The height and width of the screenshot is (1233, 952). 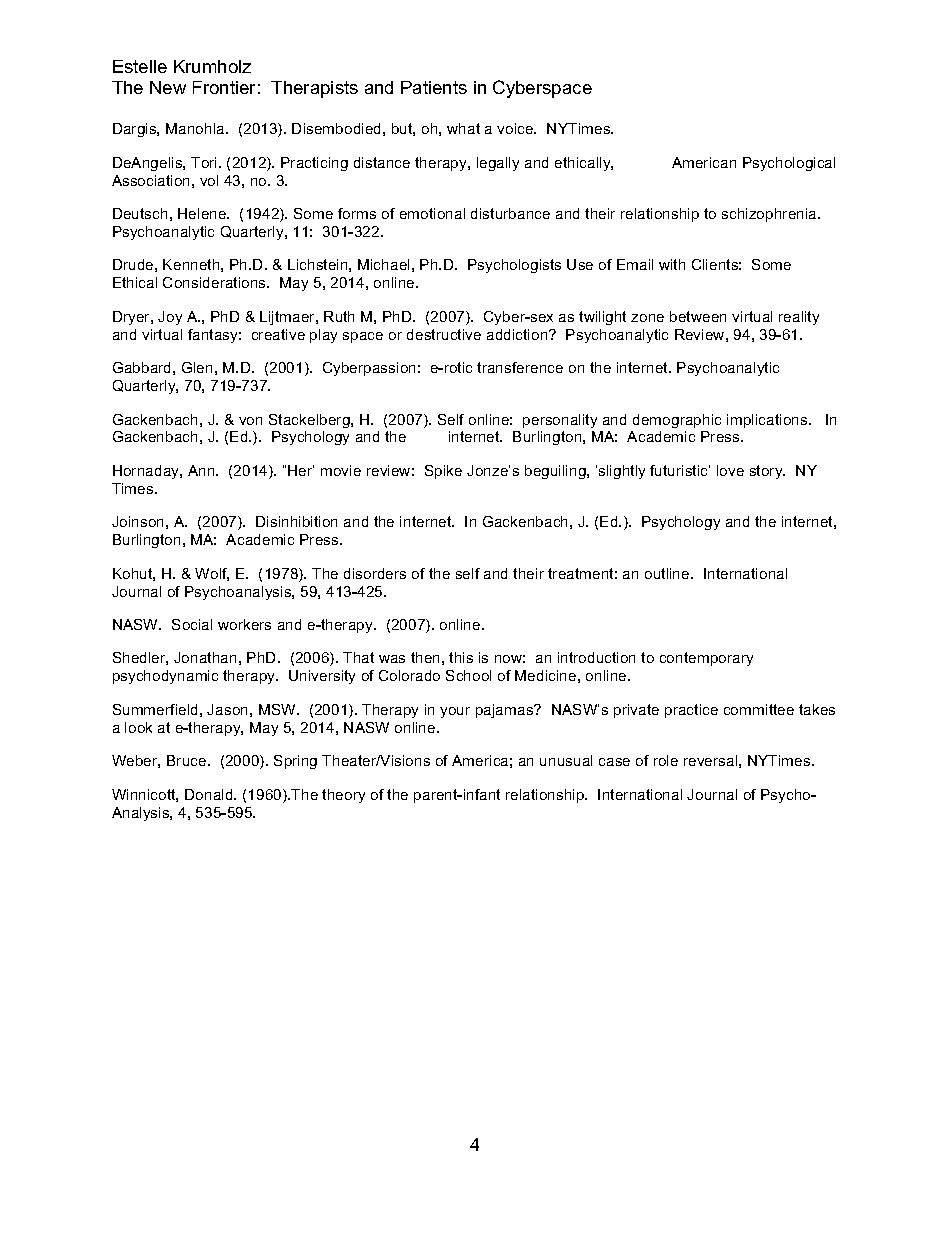 I want to click on Donald, so click(x=210, y=794).
